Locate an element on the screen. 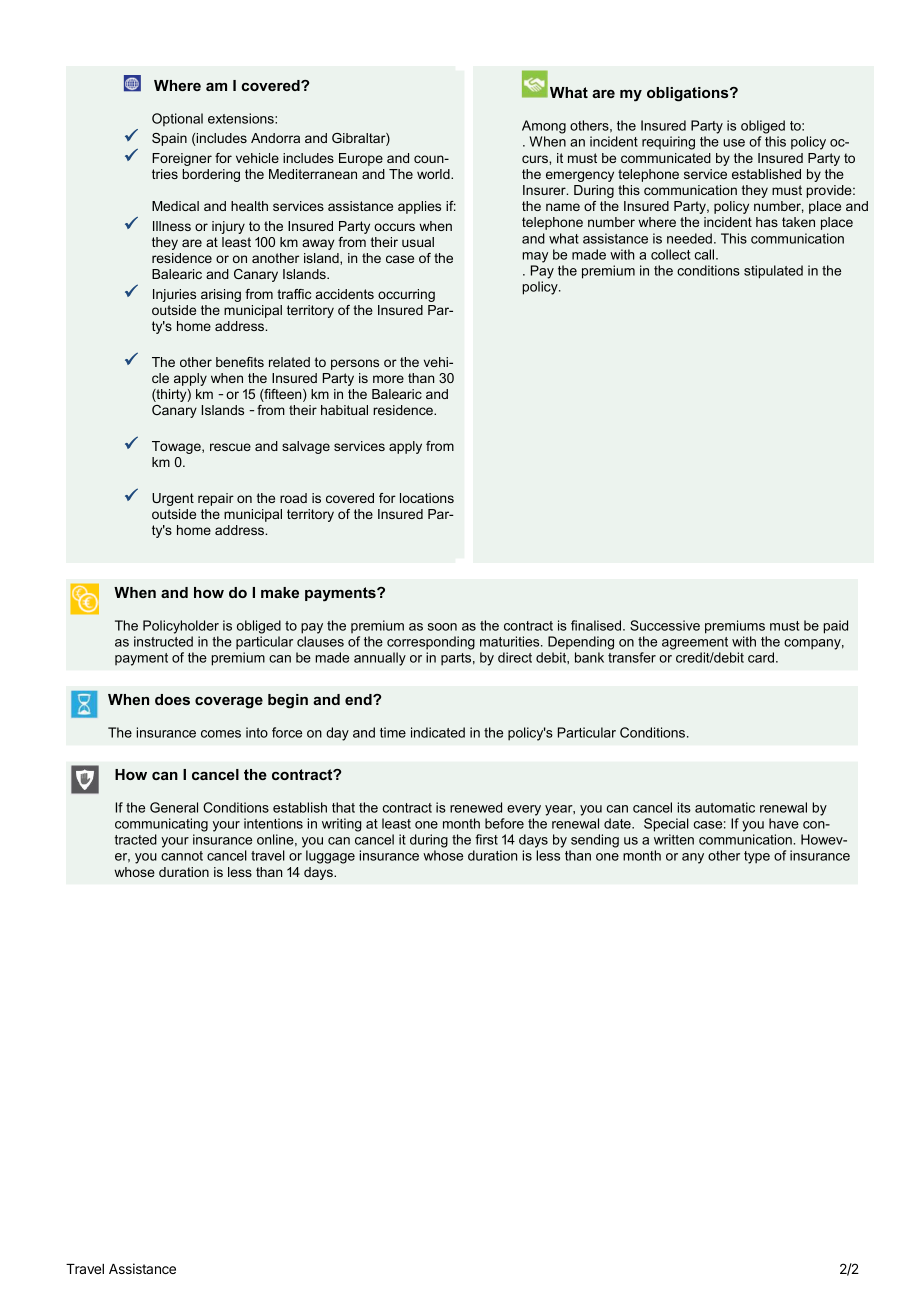 Image resolution: width=924 pixels, height=1308 pixels. intentions is located at coordinates (273, 823).
